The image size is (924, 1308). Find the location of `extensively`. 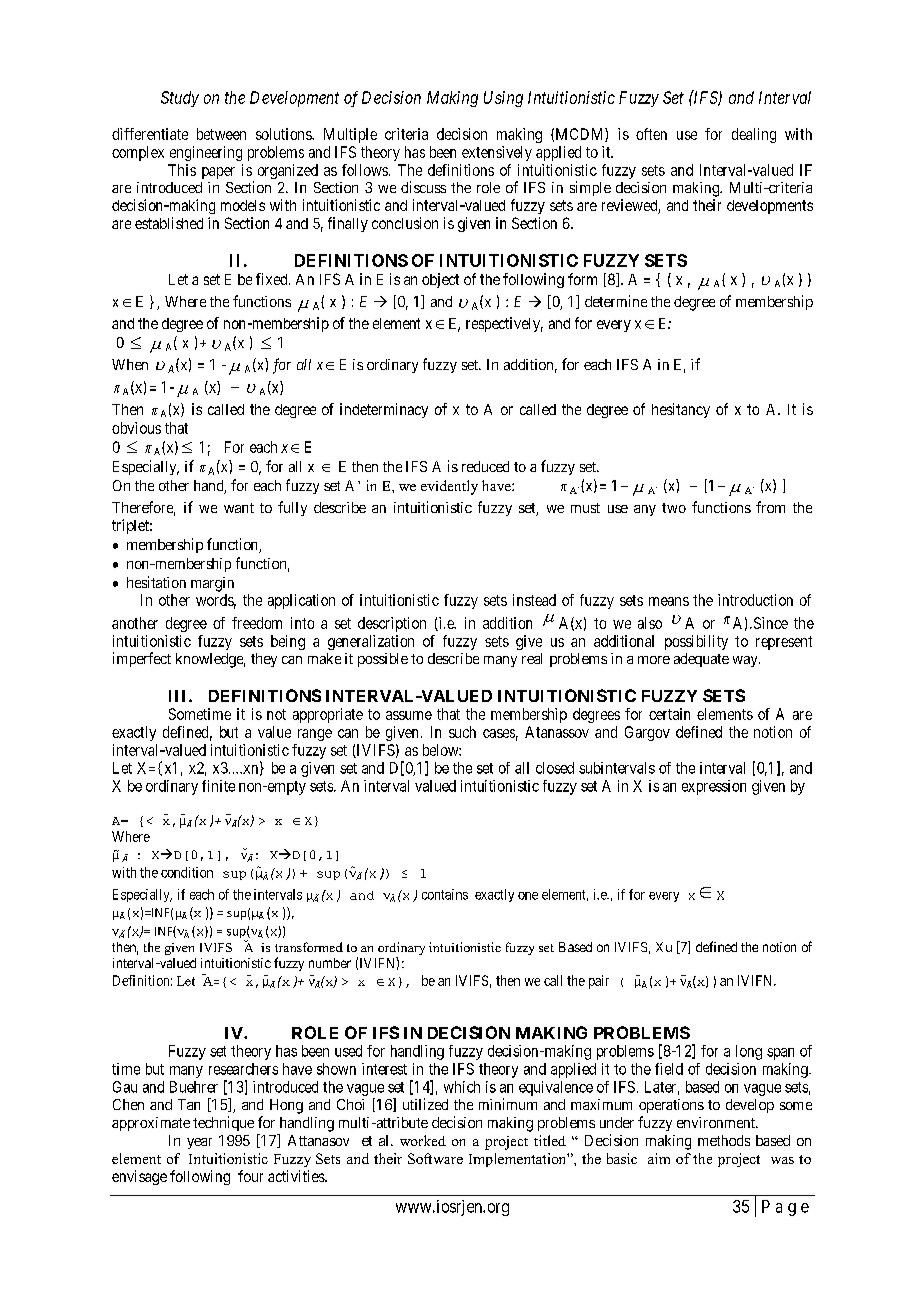

extensively is located at coordinates (497, 153).
